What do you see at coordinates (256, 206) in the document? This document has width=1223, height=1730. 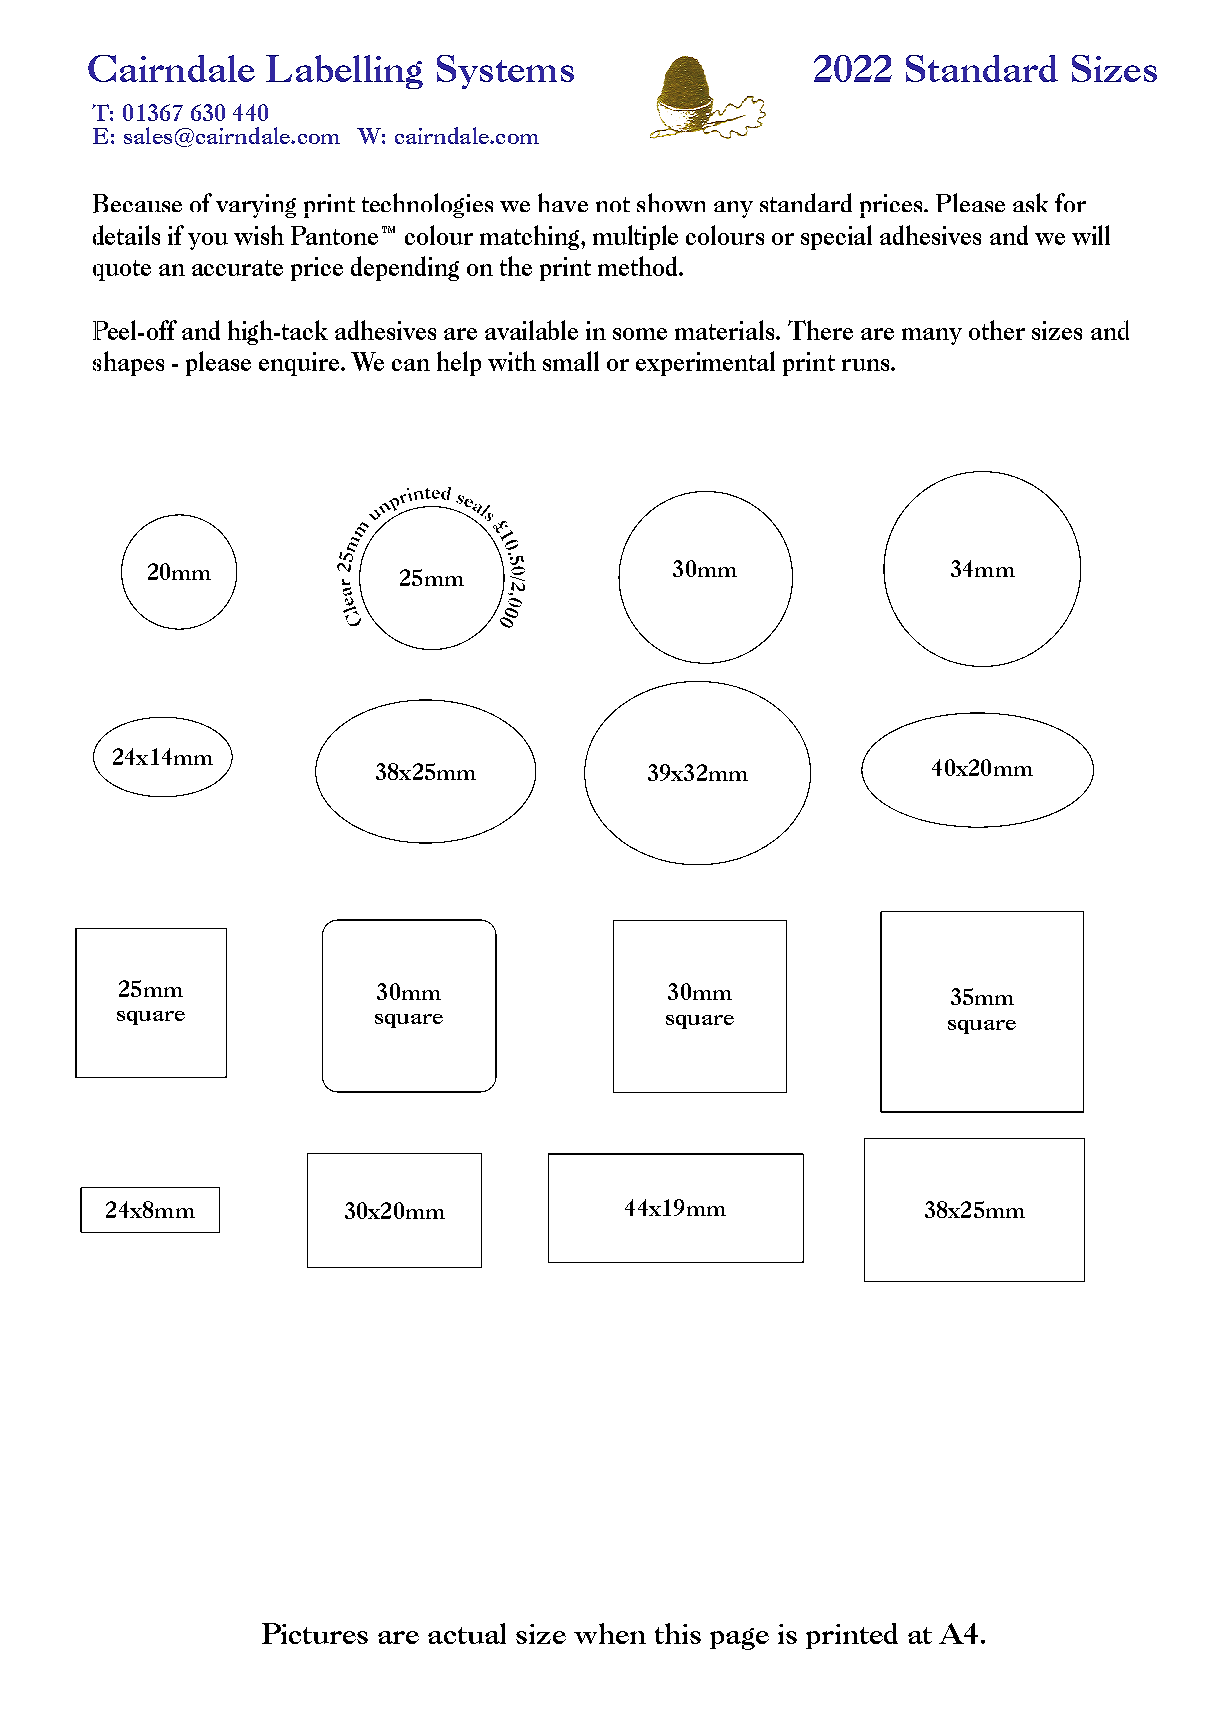 I see `varying` at bounding box center [256, 206].
